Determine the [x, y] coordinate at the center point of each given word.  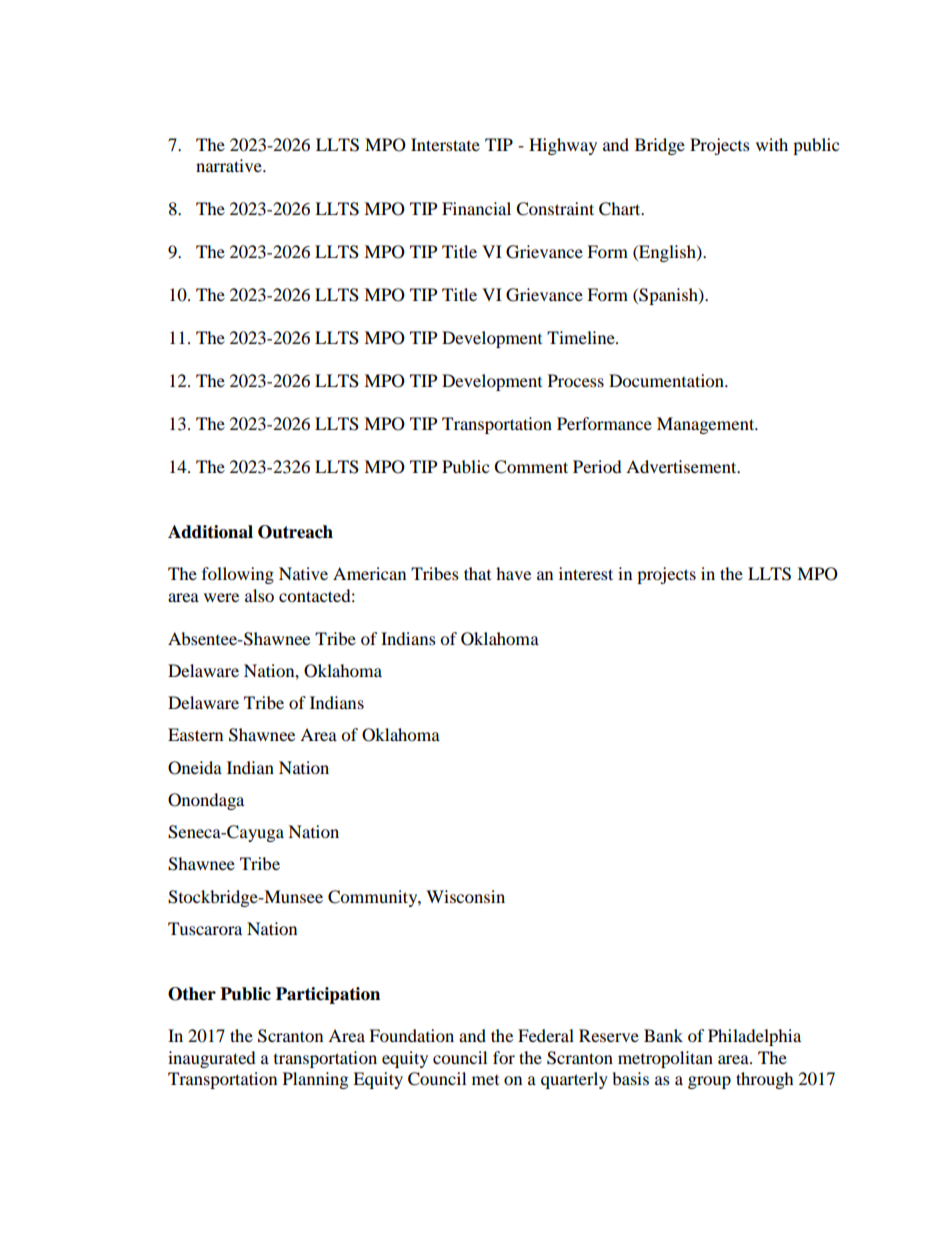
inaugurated [212, 1059]
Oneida [195, 768]
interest [586, 573]
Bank [663, 1035]
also [259, 595]
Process [576, 380]
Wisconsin [465, 896]
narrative [230, 165]
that [477, 573]
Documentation [667, 380]
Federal [546, 1035]
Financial [476, 208]
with [772, 144]
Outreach [295, 532]
